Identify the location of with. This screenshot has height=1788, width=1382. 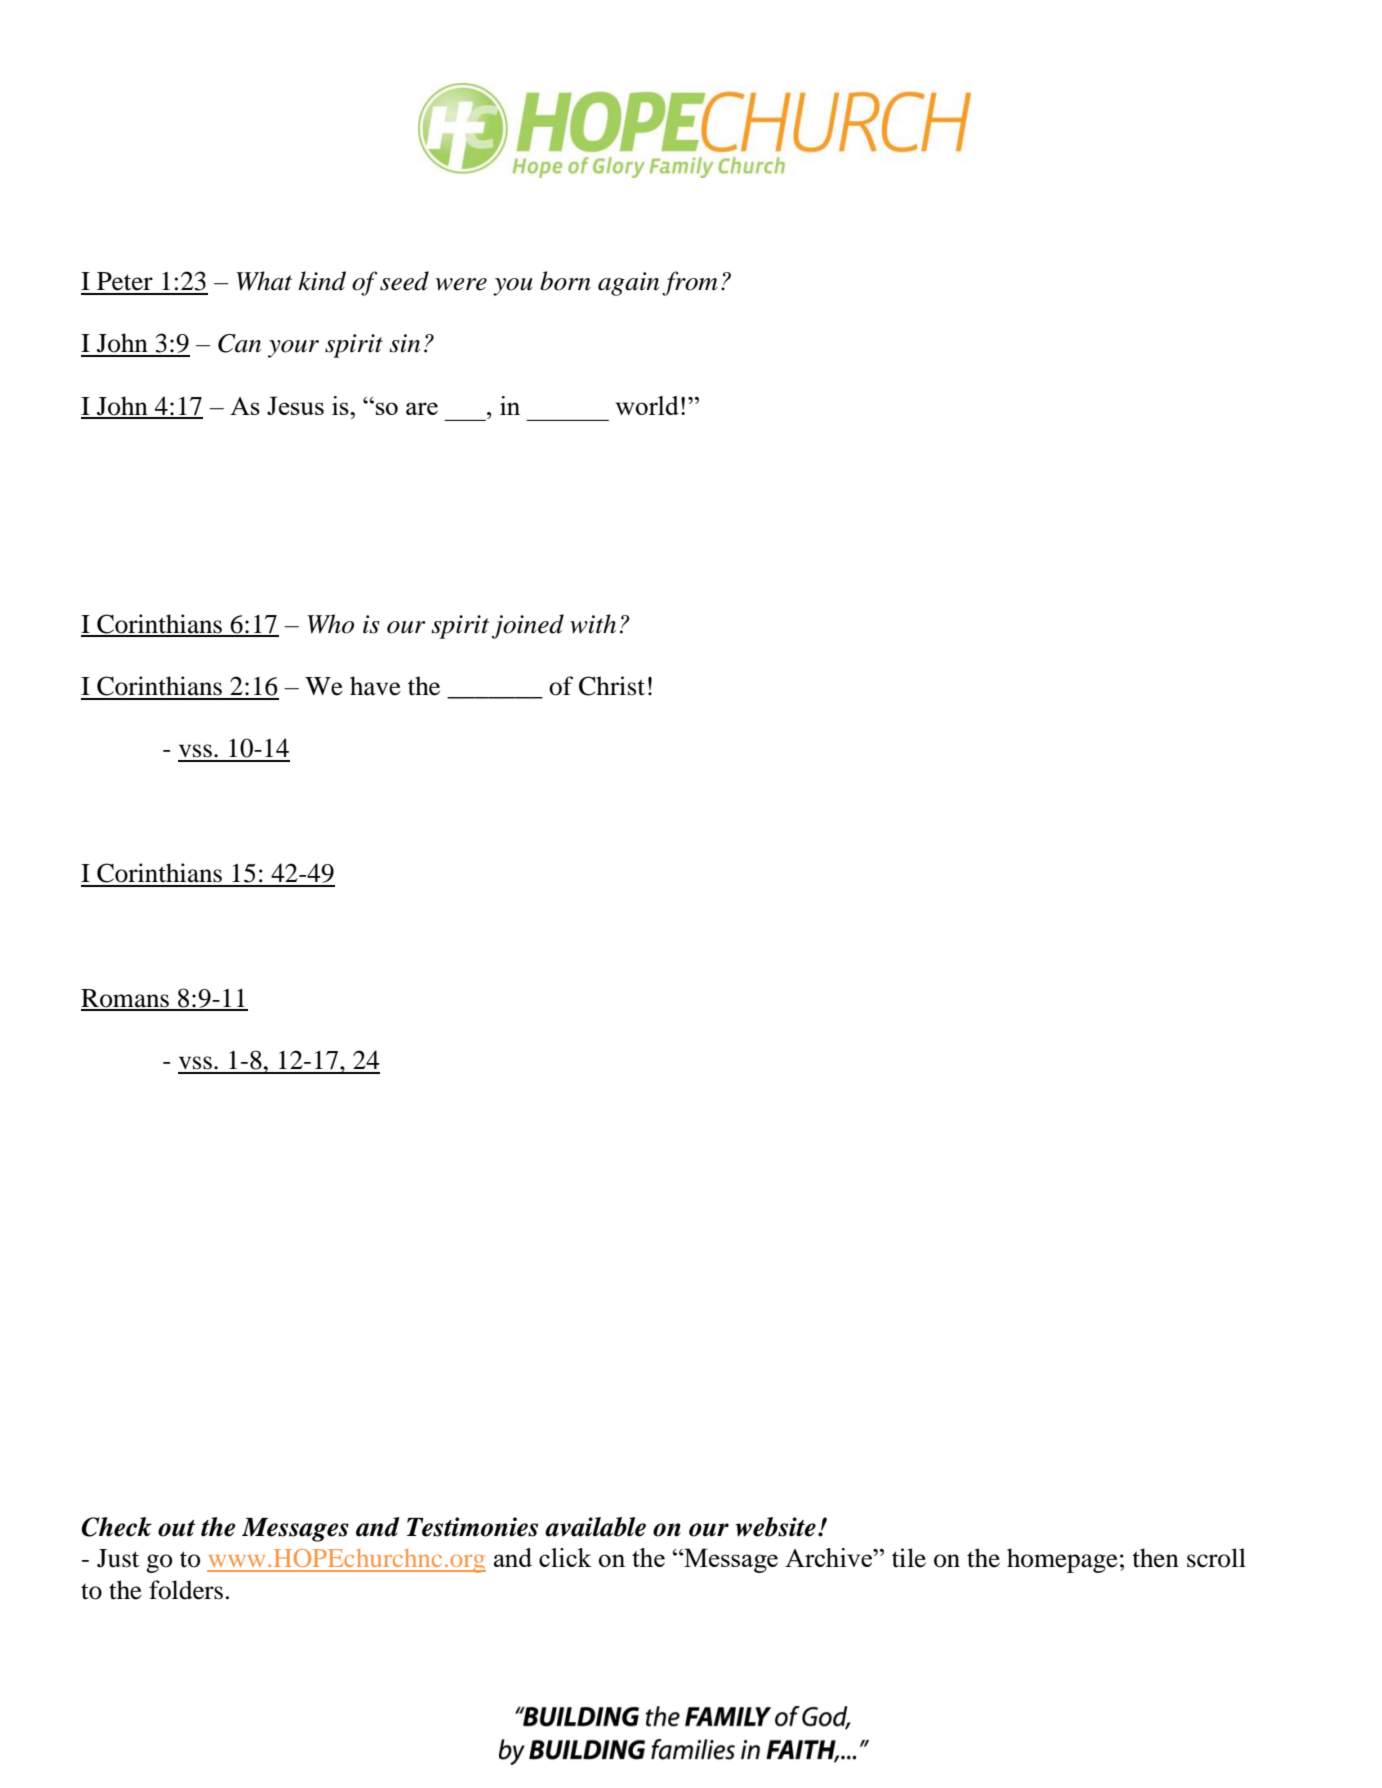
(593, 624).
